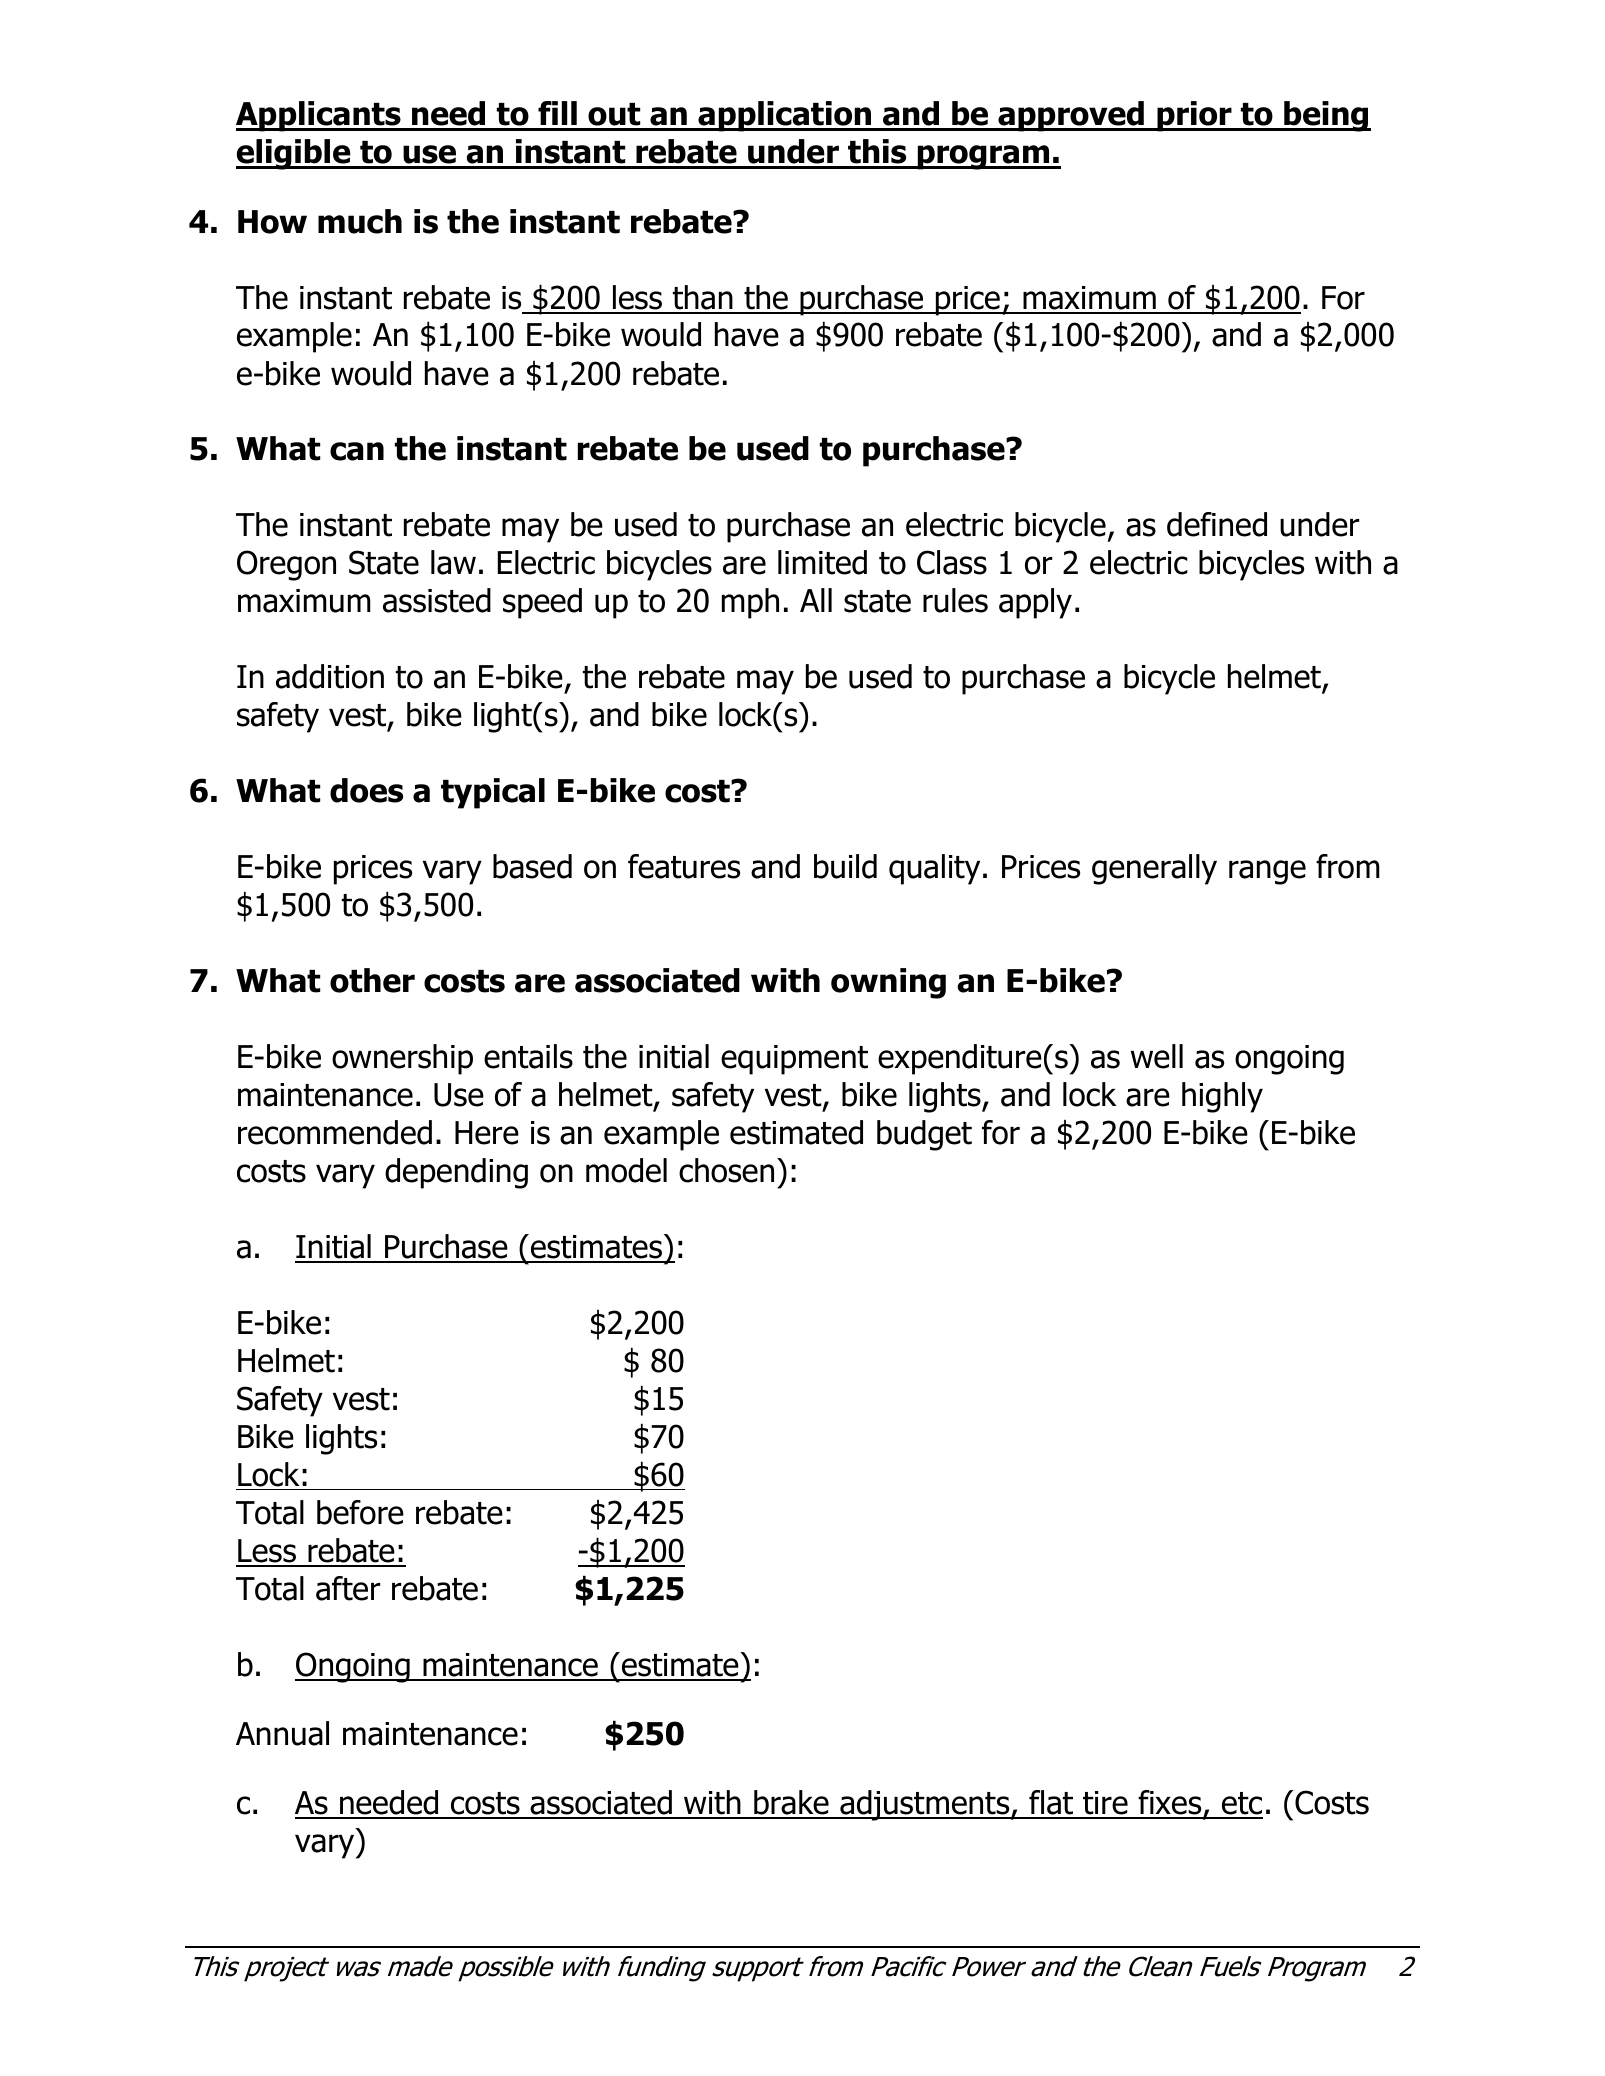 The width and height of the screenshot is (1605, 2076). I want to click on Annual, so click(282, 1733).
